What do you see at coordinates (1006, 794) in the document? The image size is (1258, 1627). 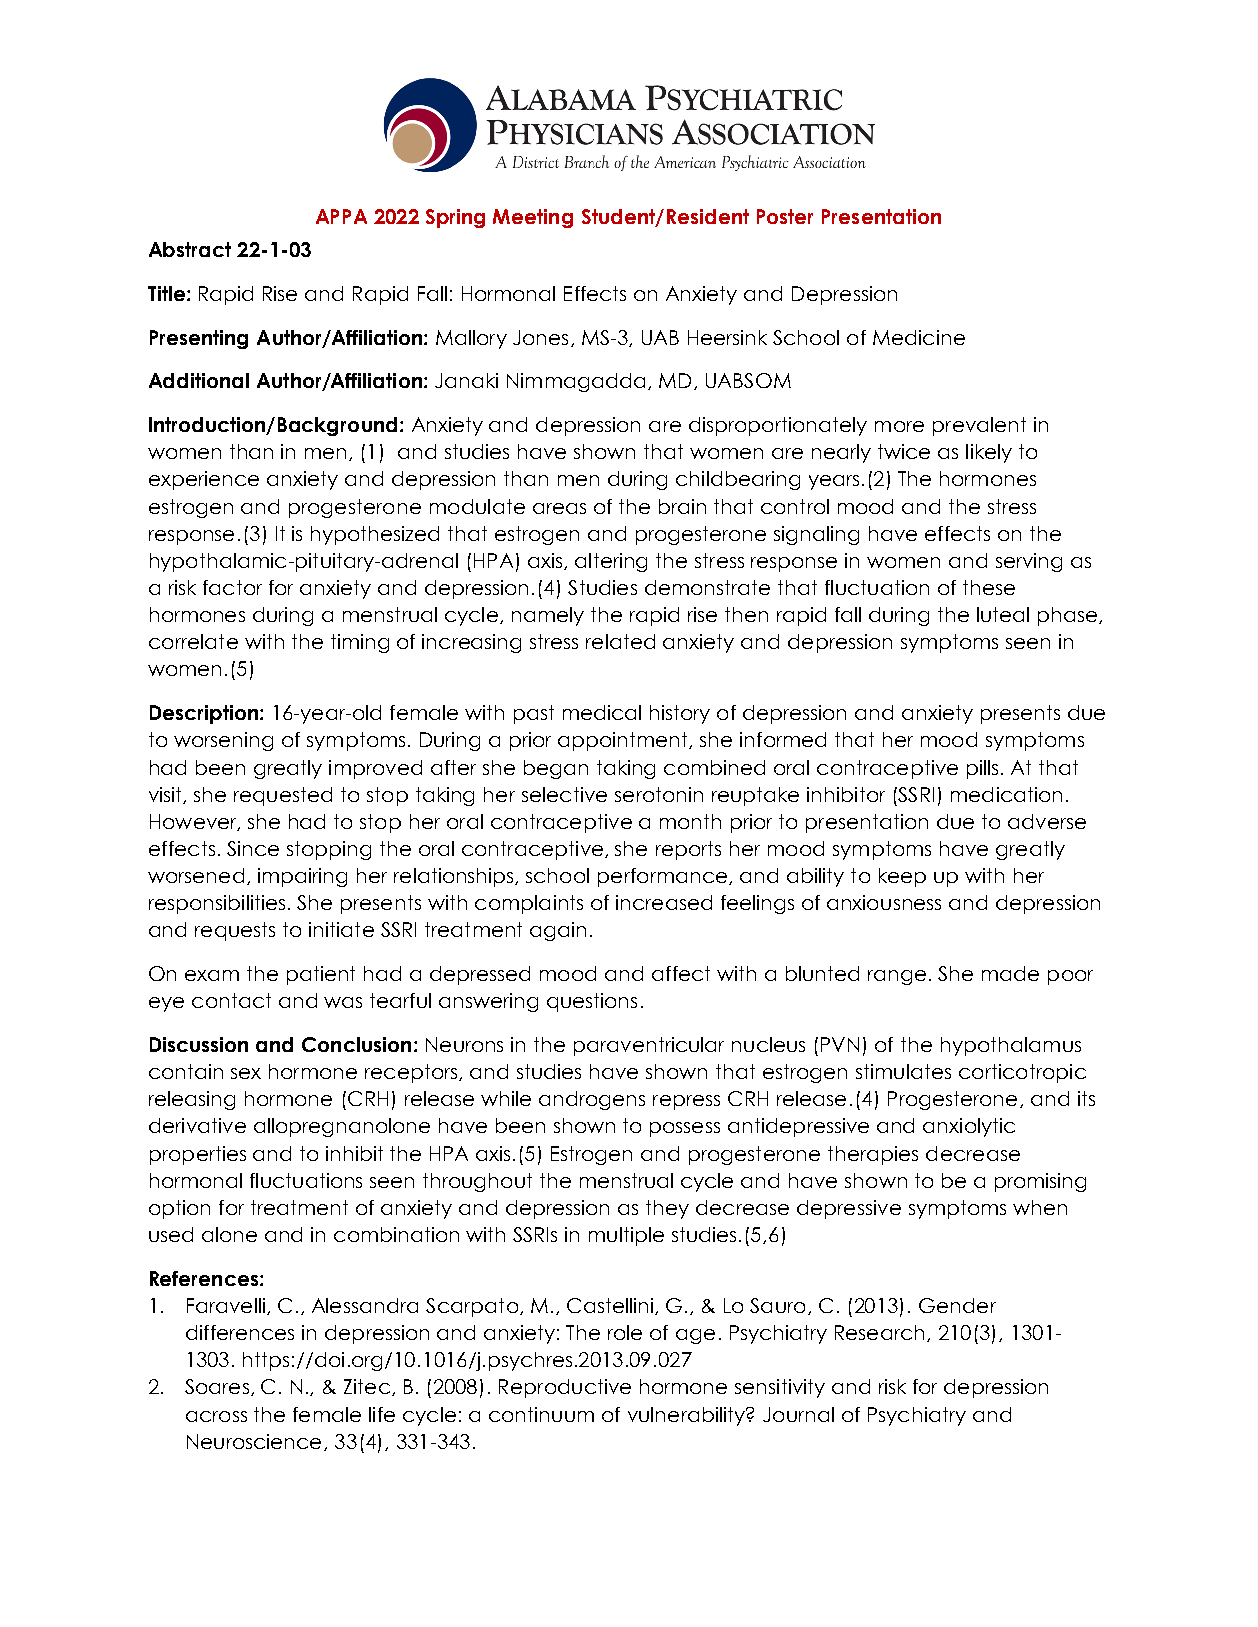 I see `medication` at bounding box center [1006, 794].
